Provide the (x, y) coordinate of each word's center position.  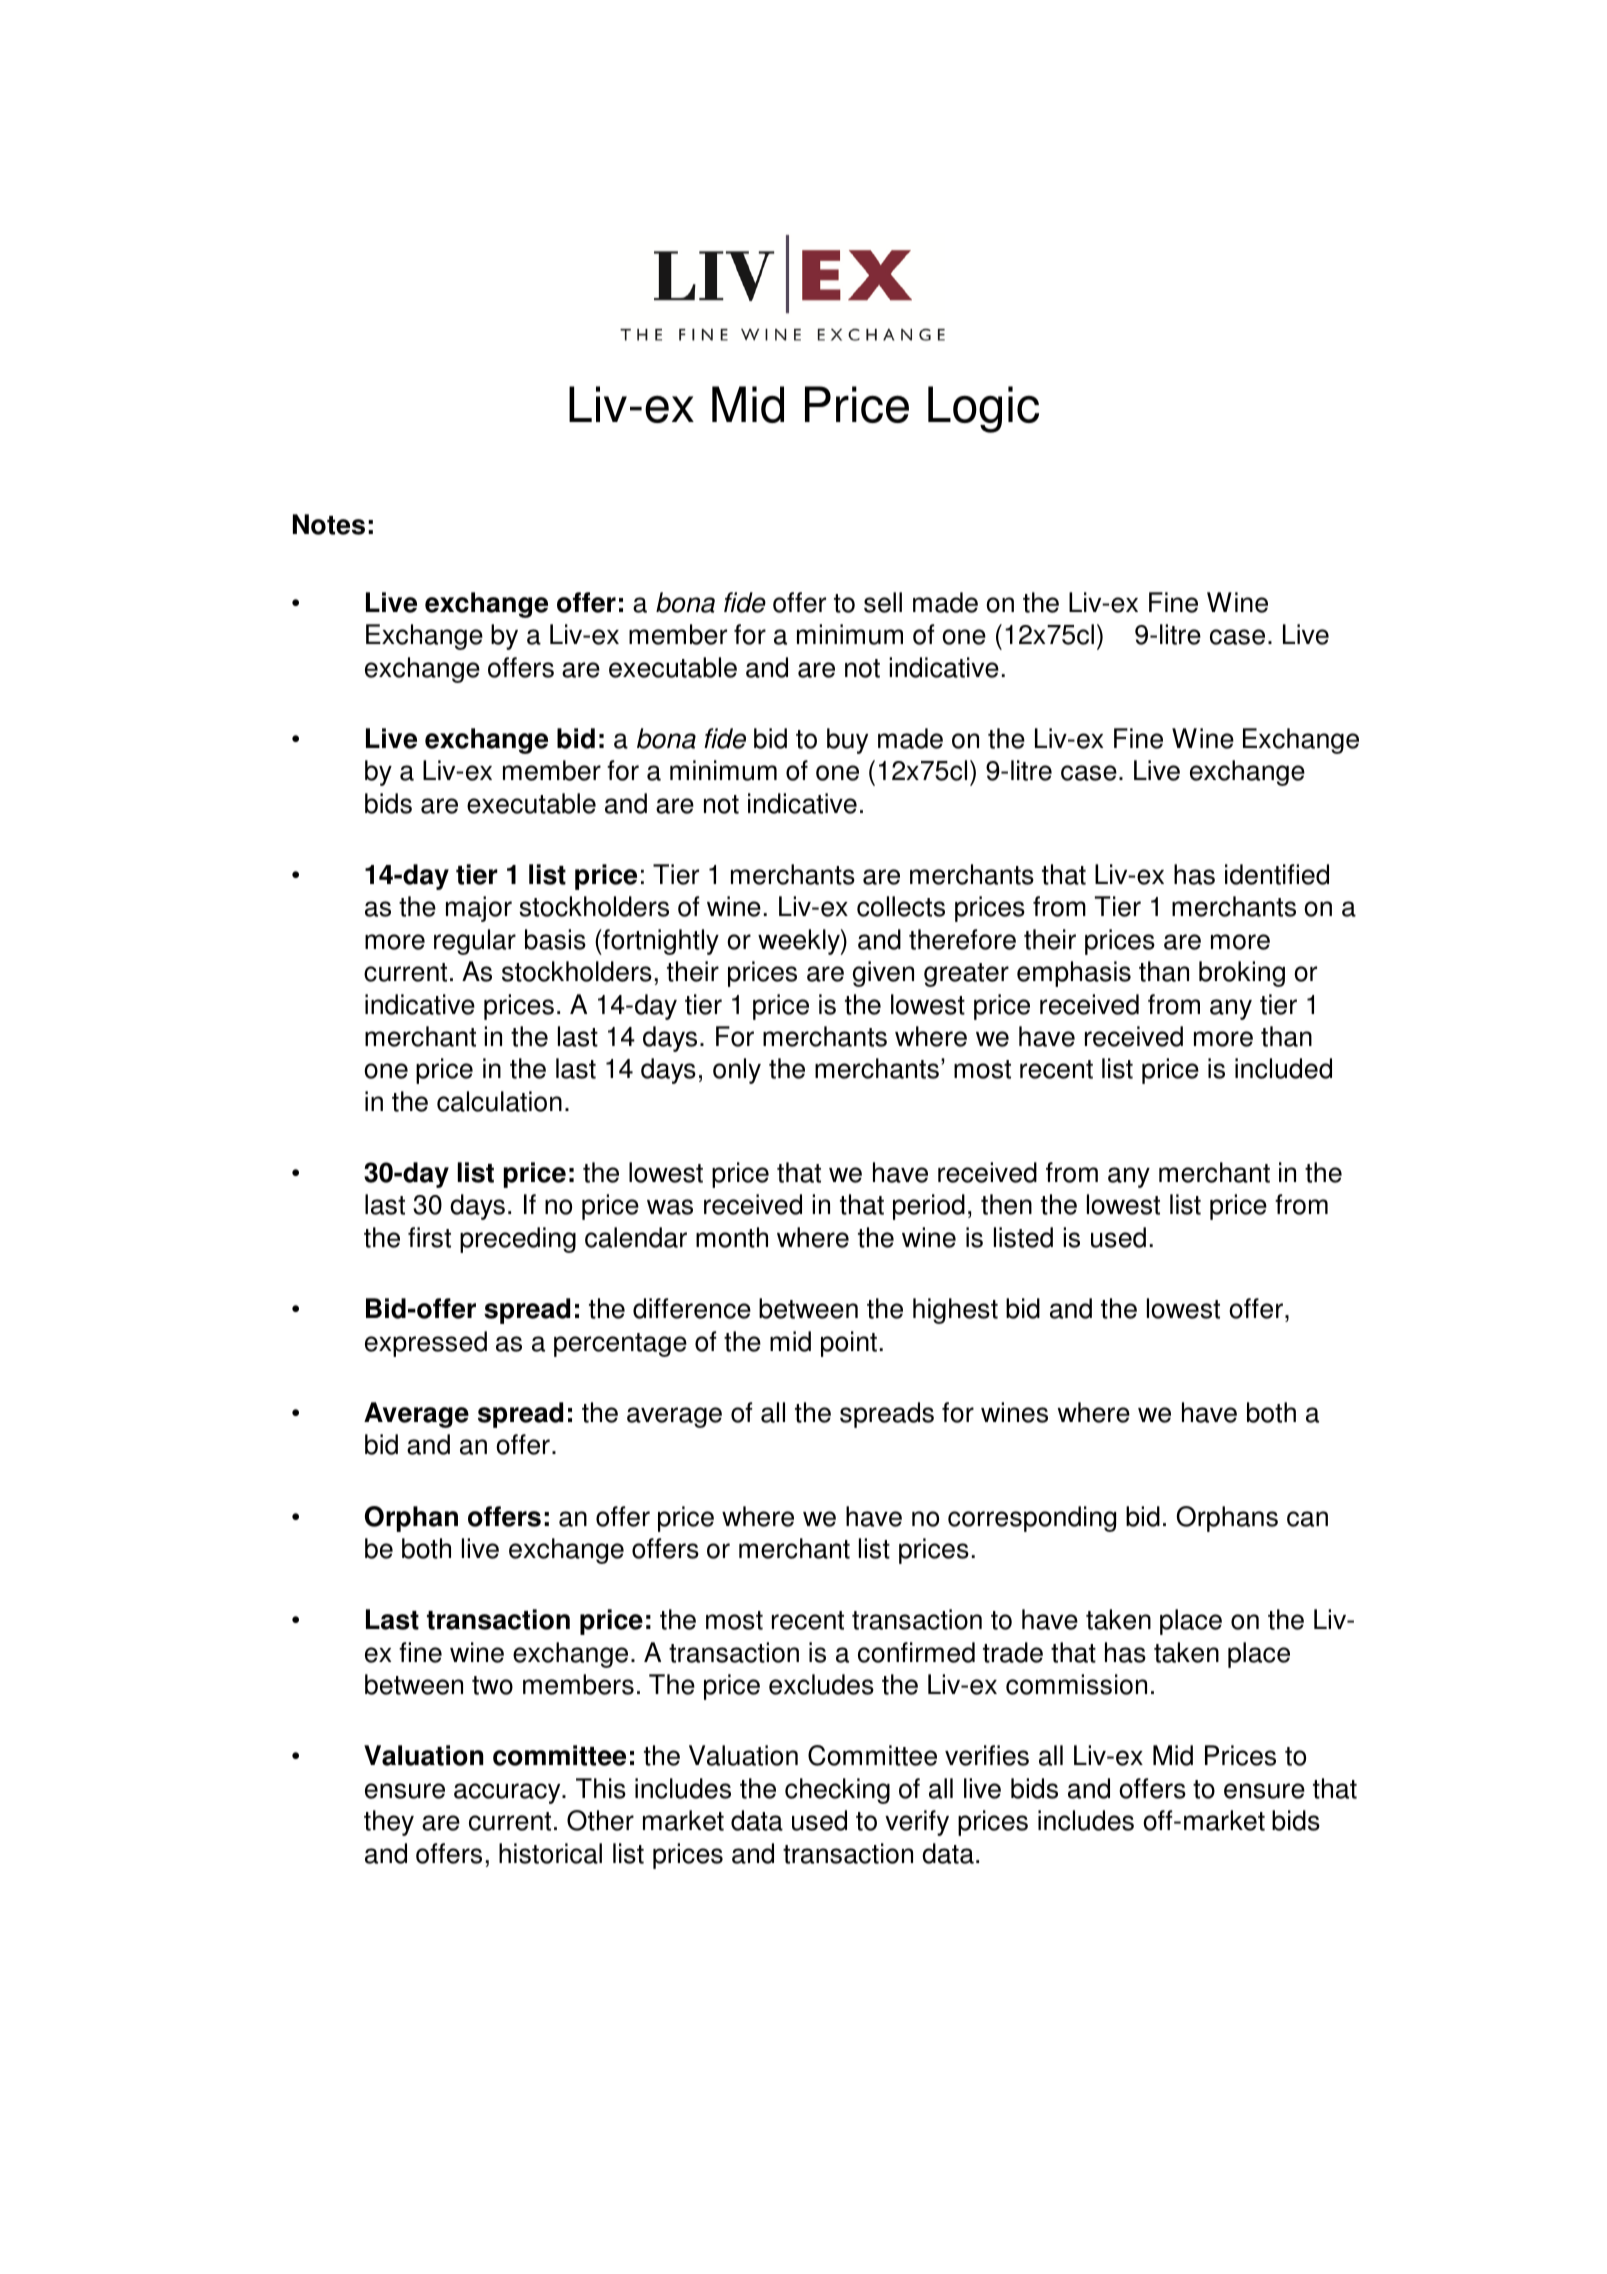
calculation (499, 1101)
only (737, 1071)
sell (883, 602)
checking (837, 1791)
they (389, 1823)
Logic (983, 409)
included (1283, 1068)
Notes (329, 524)
